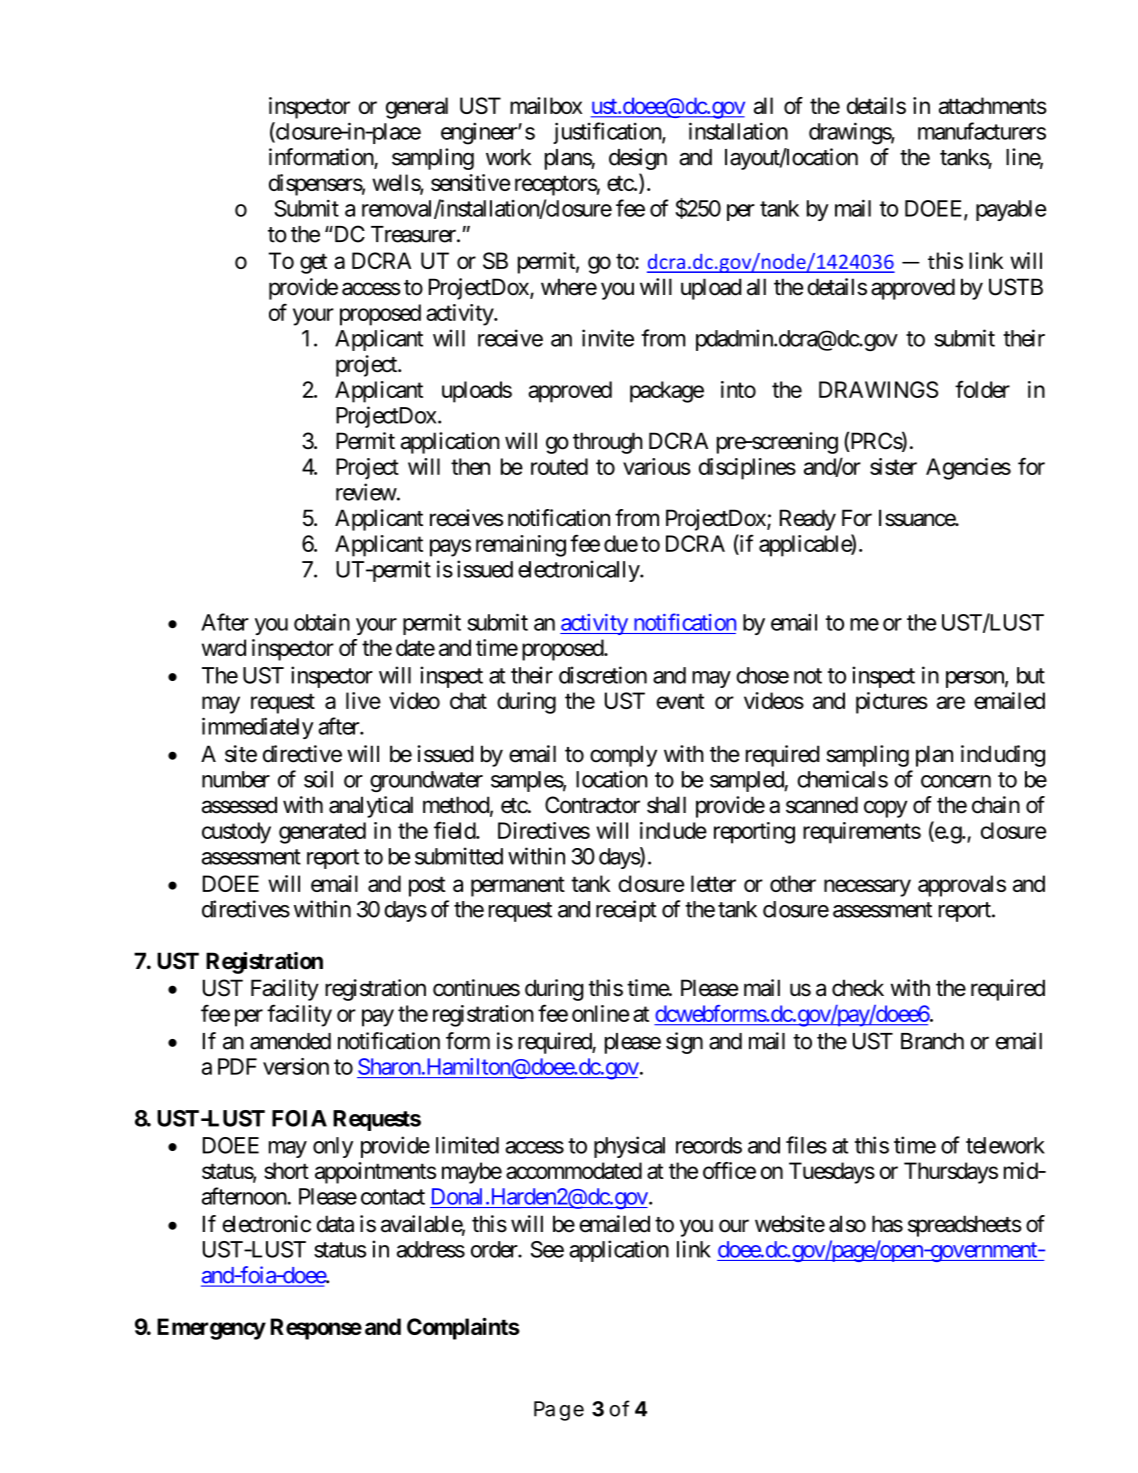 The image size is (1138, 1473). What do you see at coordinates (414, 234) in the screenshot?
I see `Treasurer` at bounding box center [414, 234].
